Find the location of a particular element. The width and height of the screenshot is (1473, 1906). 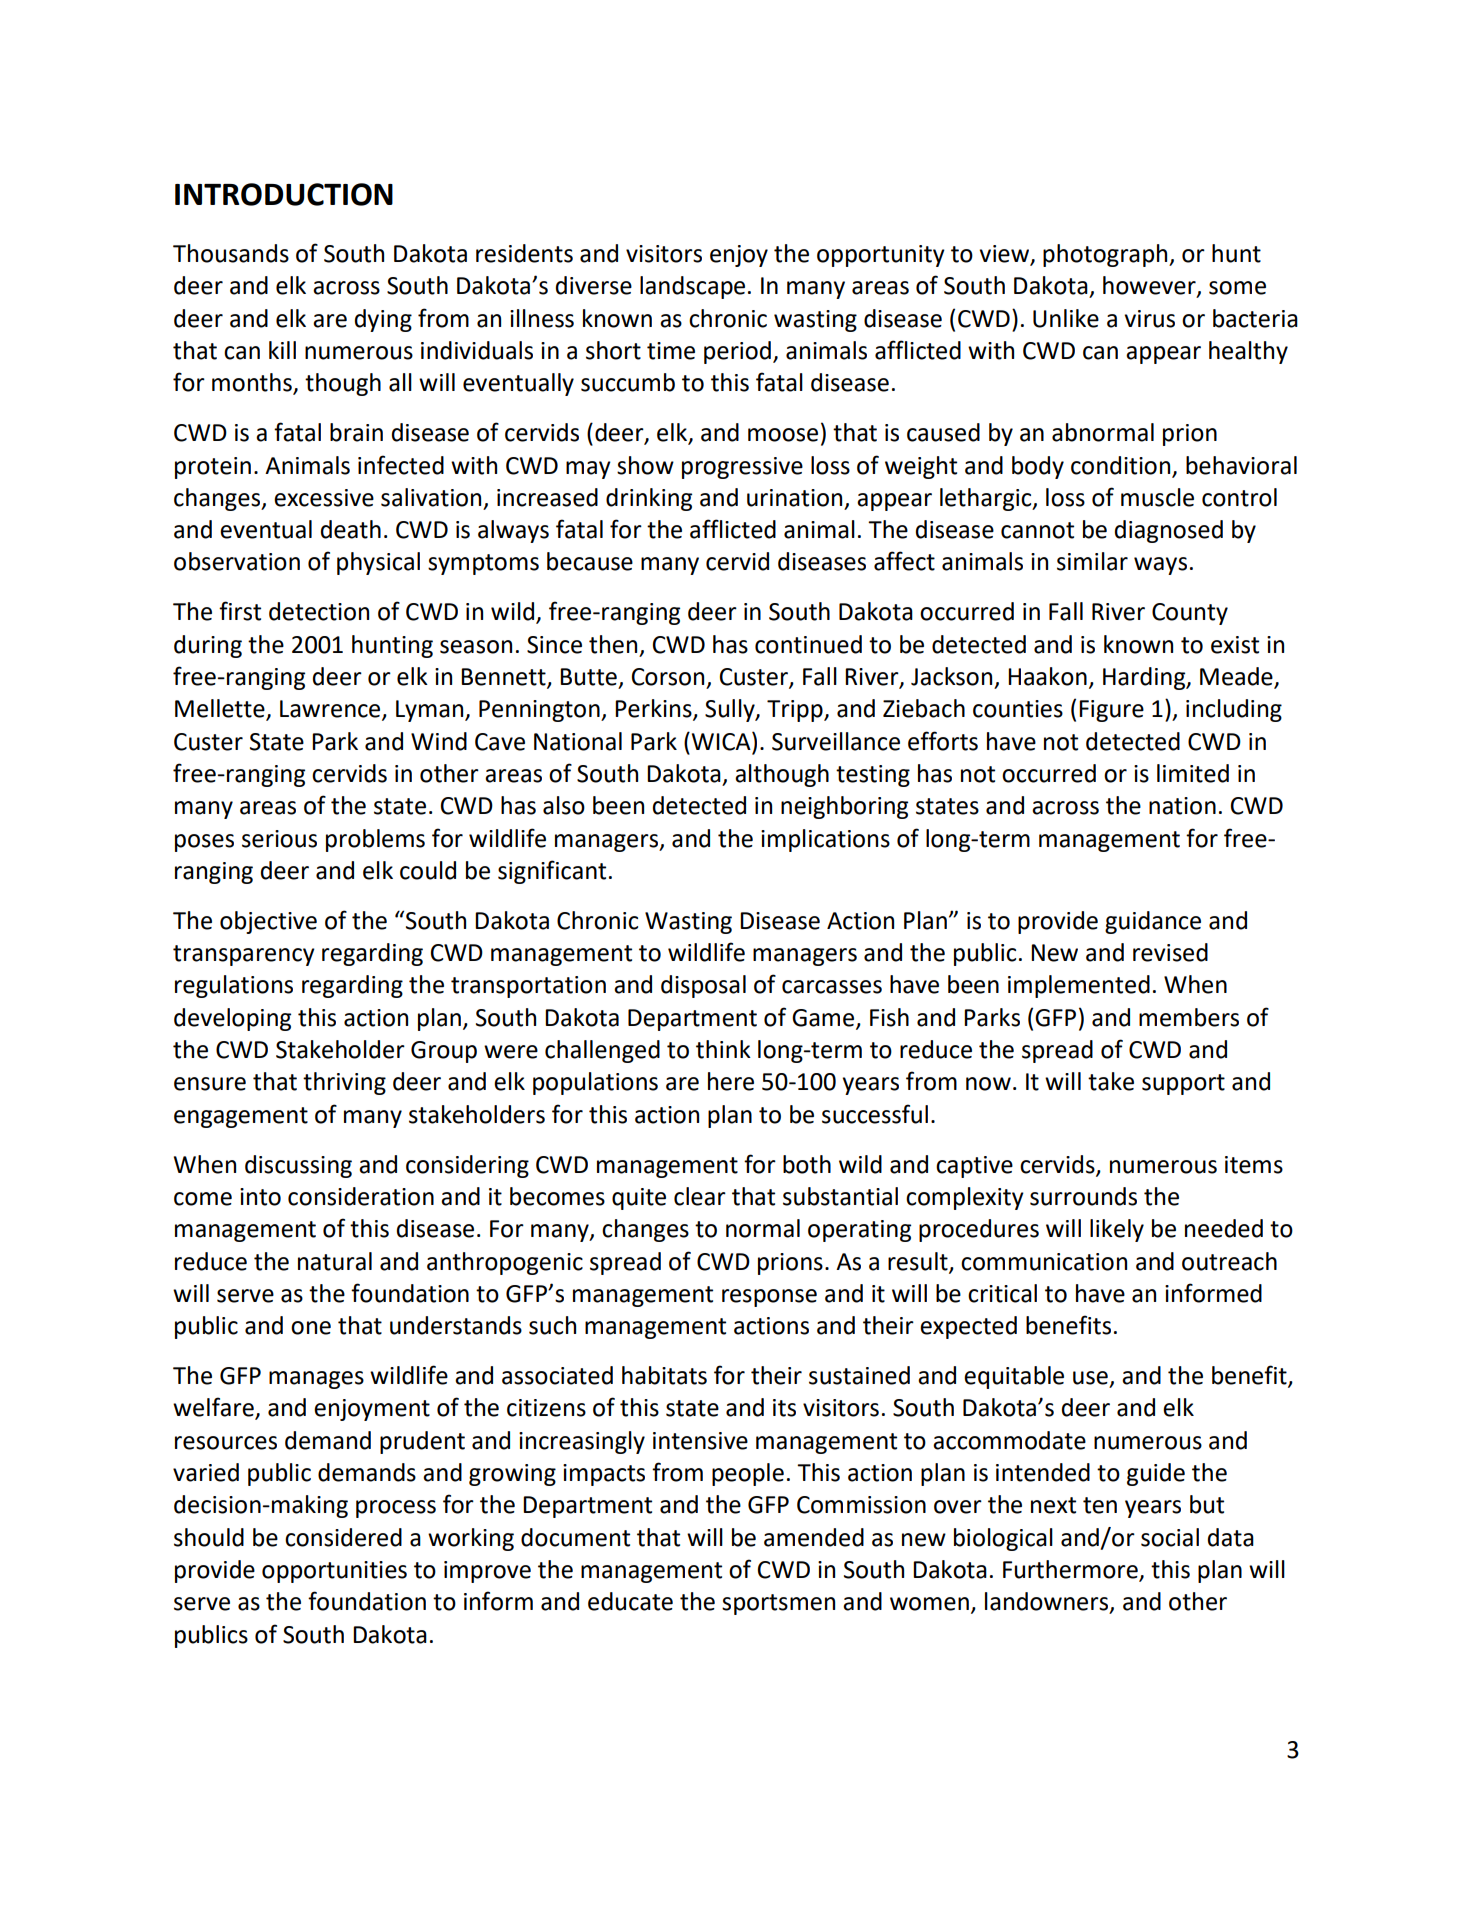

INTRODUCTION is located at coordinates (284, 194).
